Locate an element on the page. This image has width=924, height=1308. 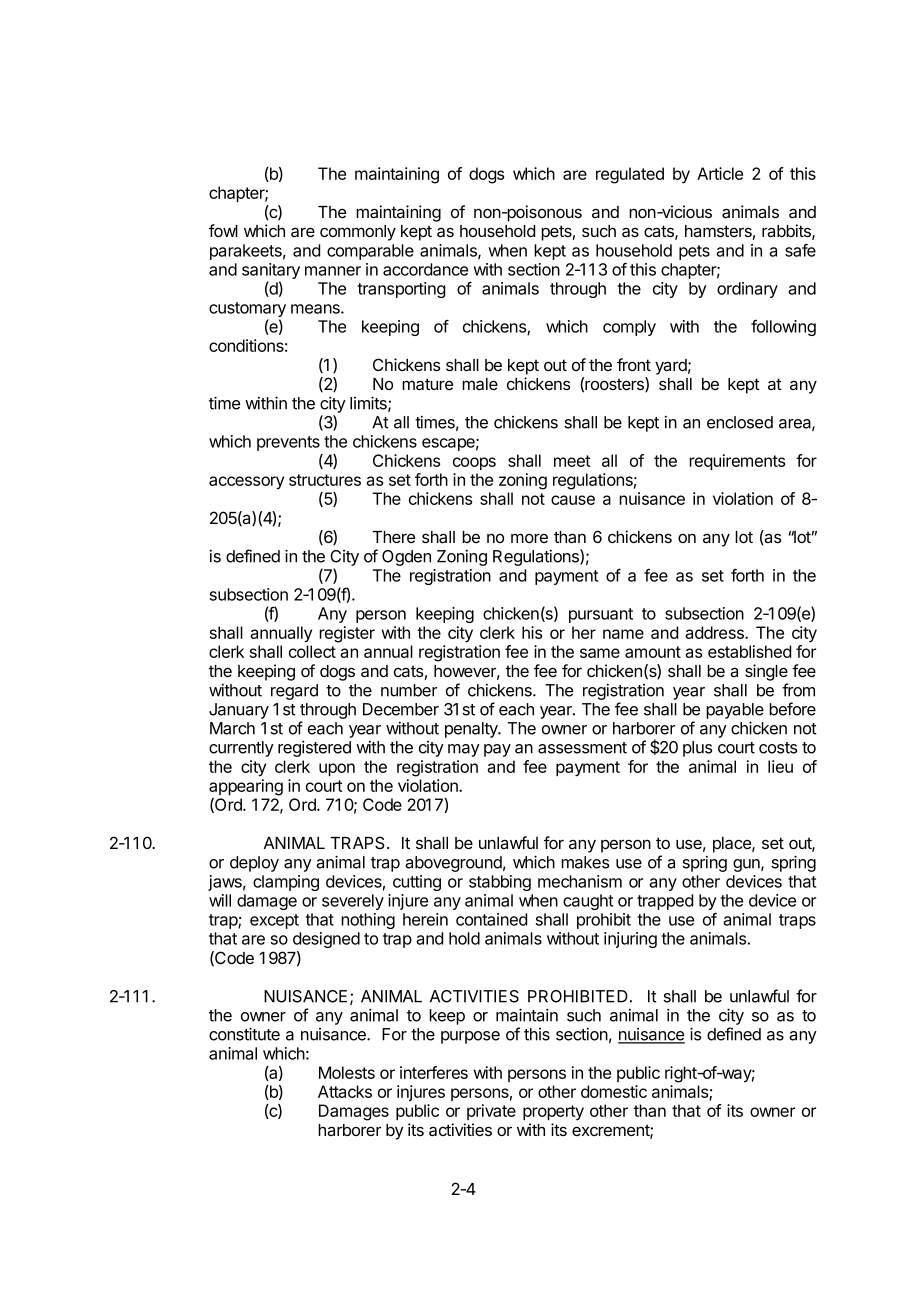
address is located at coordinates (715, 632).
